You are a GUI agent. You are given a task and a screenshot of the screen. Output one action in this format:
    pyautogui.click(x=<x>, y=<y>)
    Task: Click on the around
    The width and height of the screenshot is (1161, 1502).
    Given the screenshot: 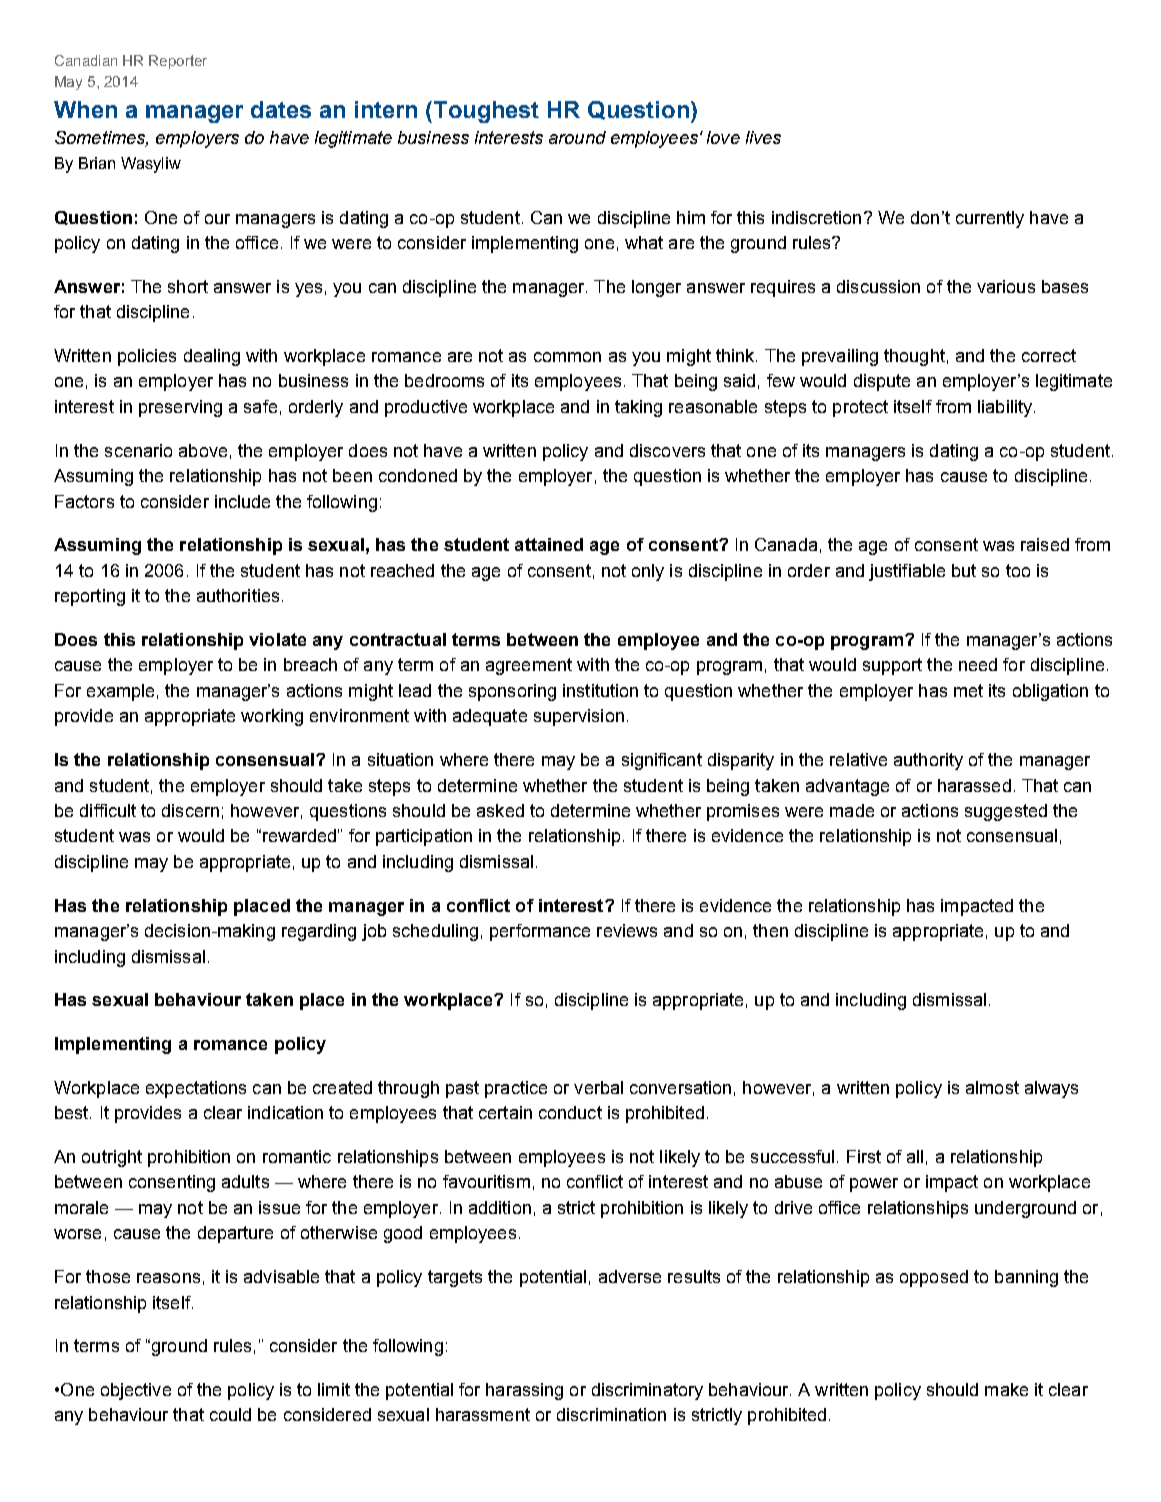 What is the action you would take?
    pyautogui.click(x=577, y=137)
